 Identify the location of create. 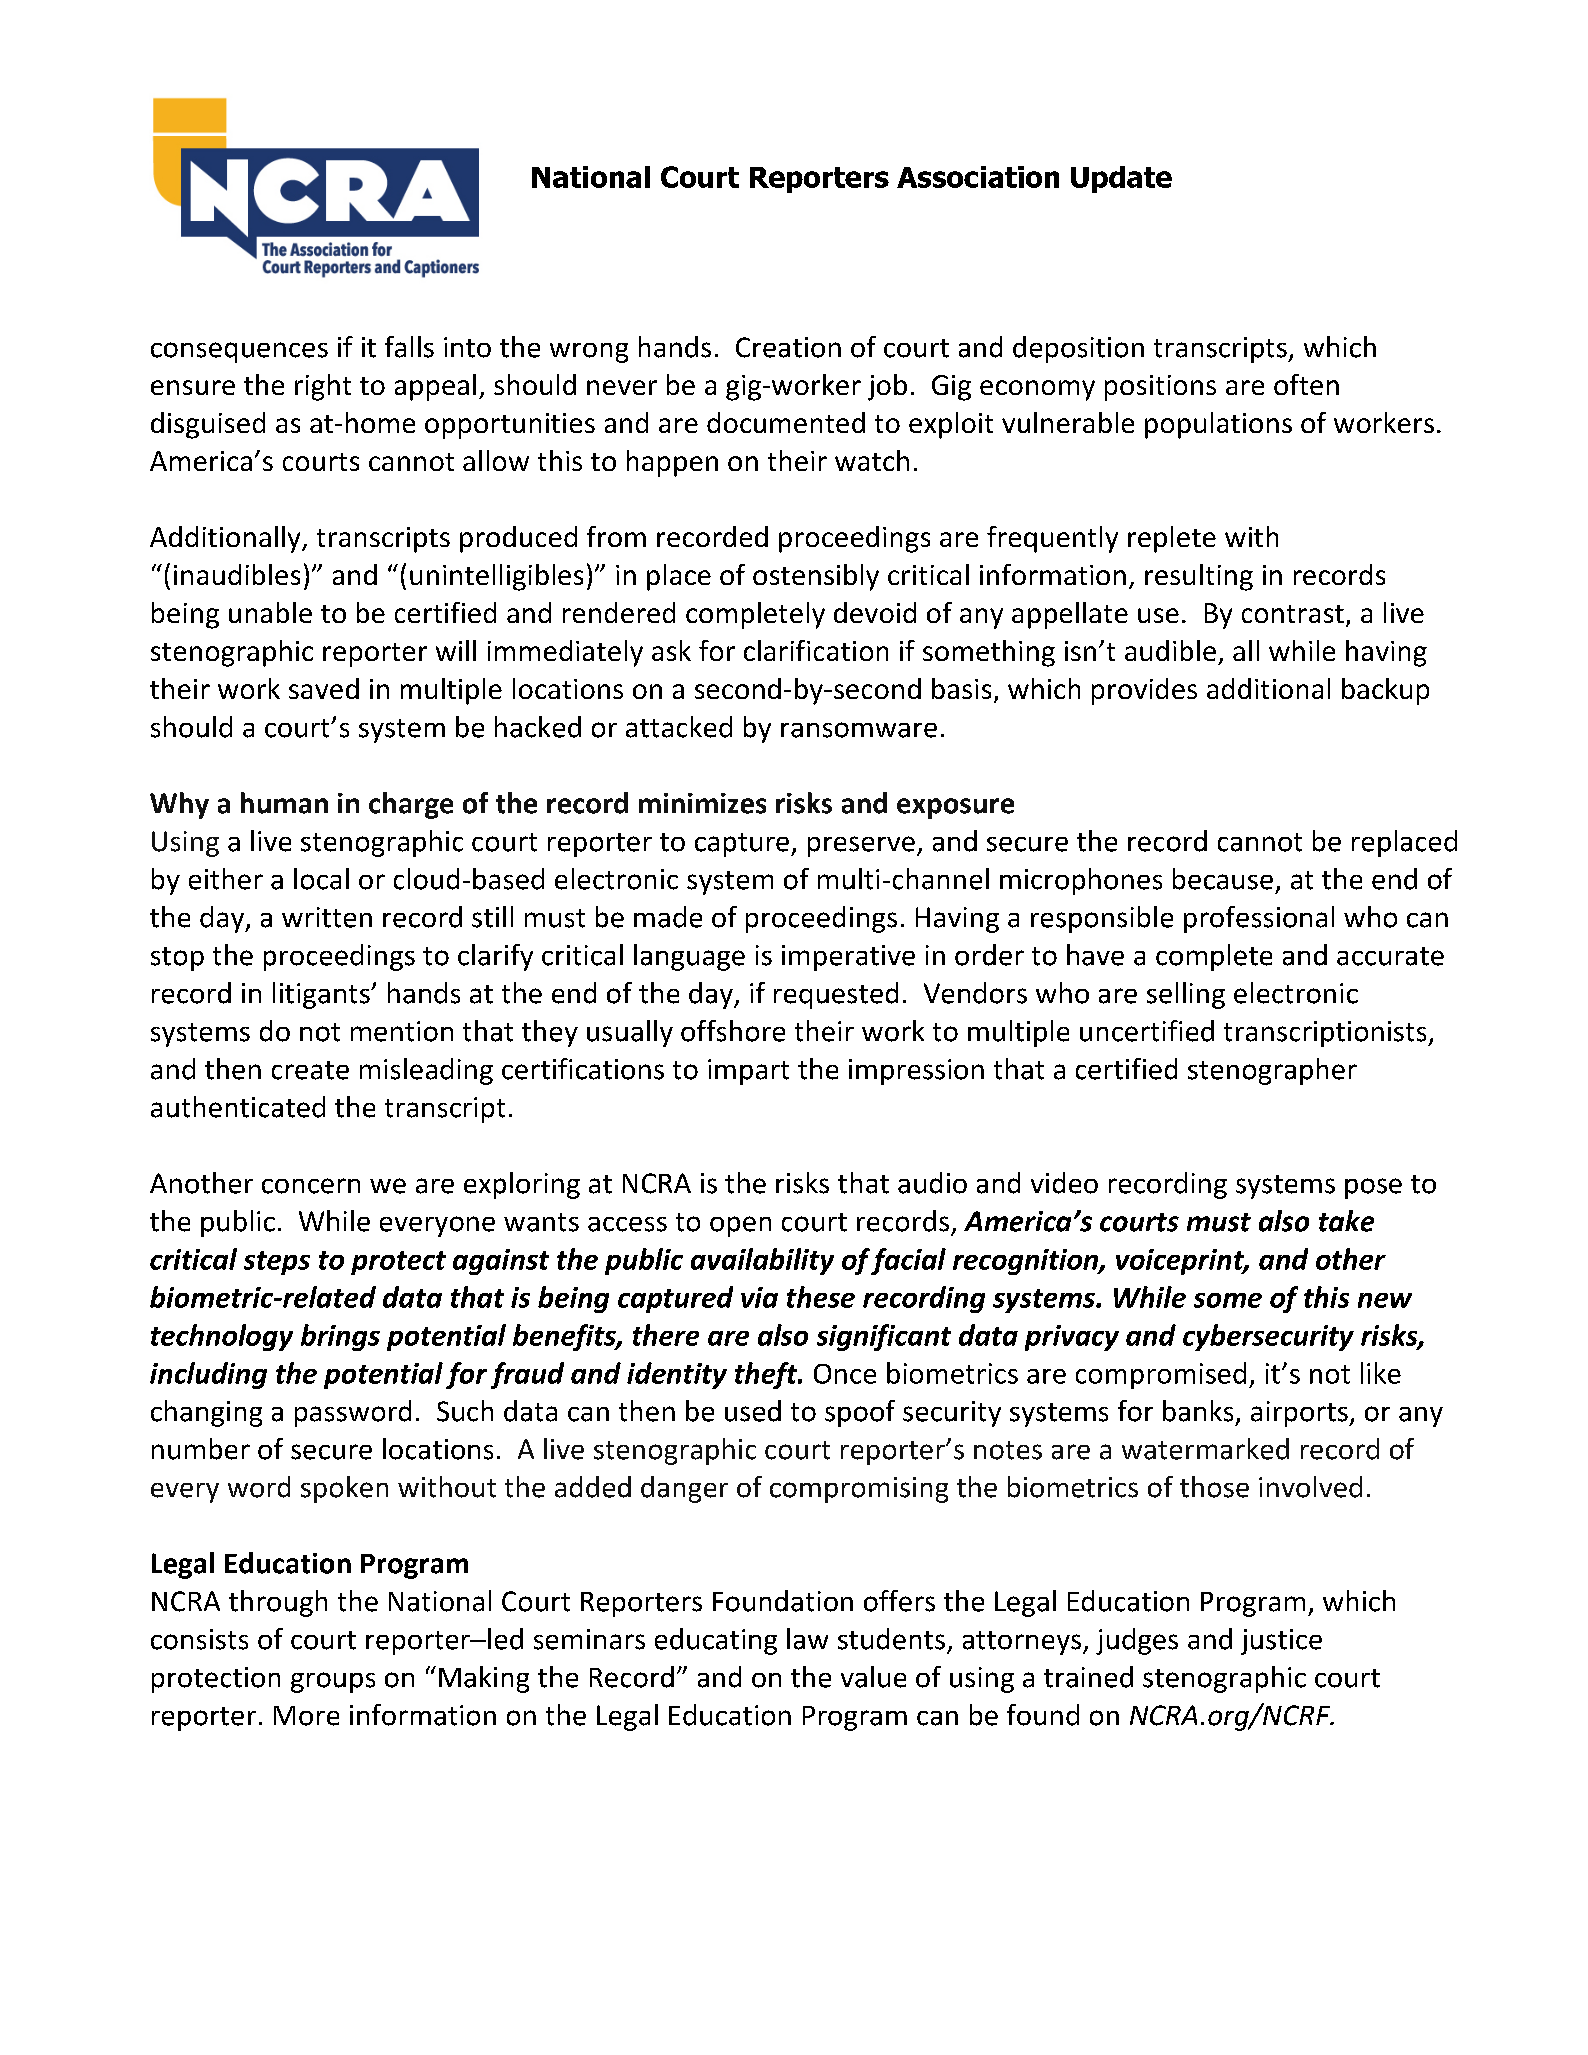
(310, 1070).
